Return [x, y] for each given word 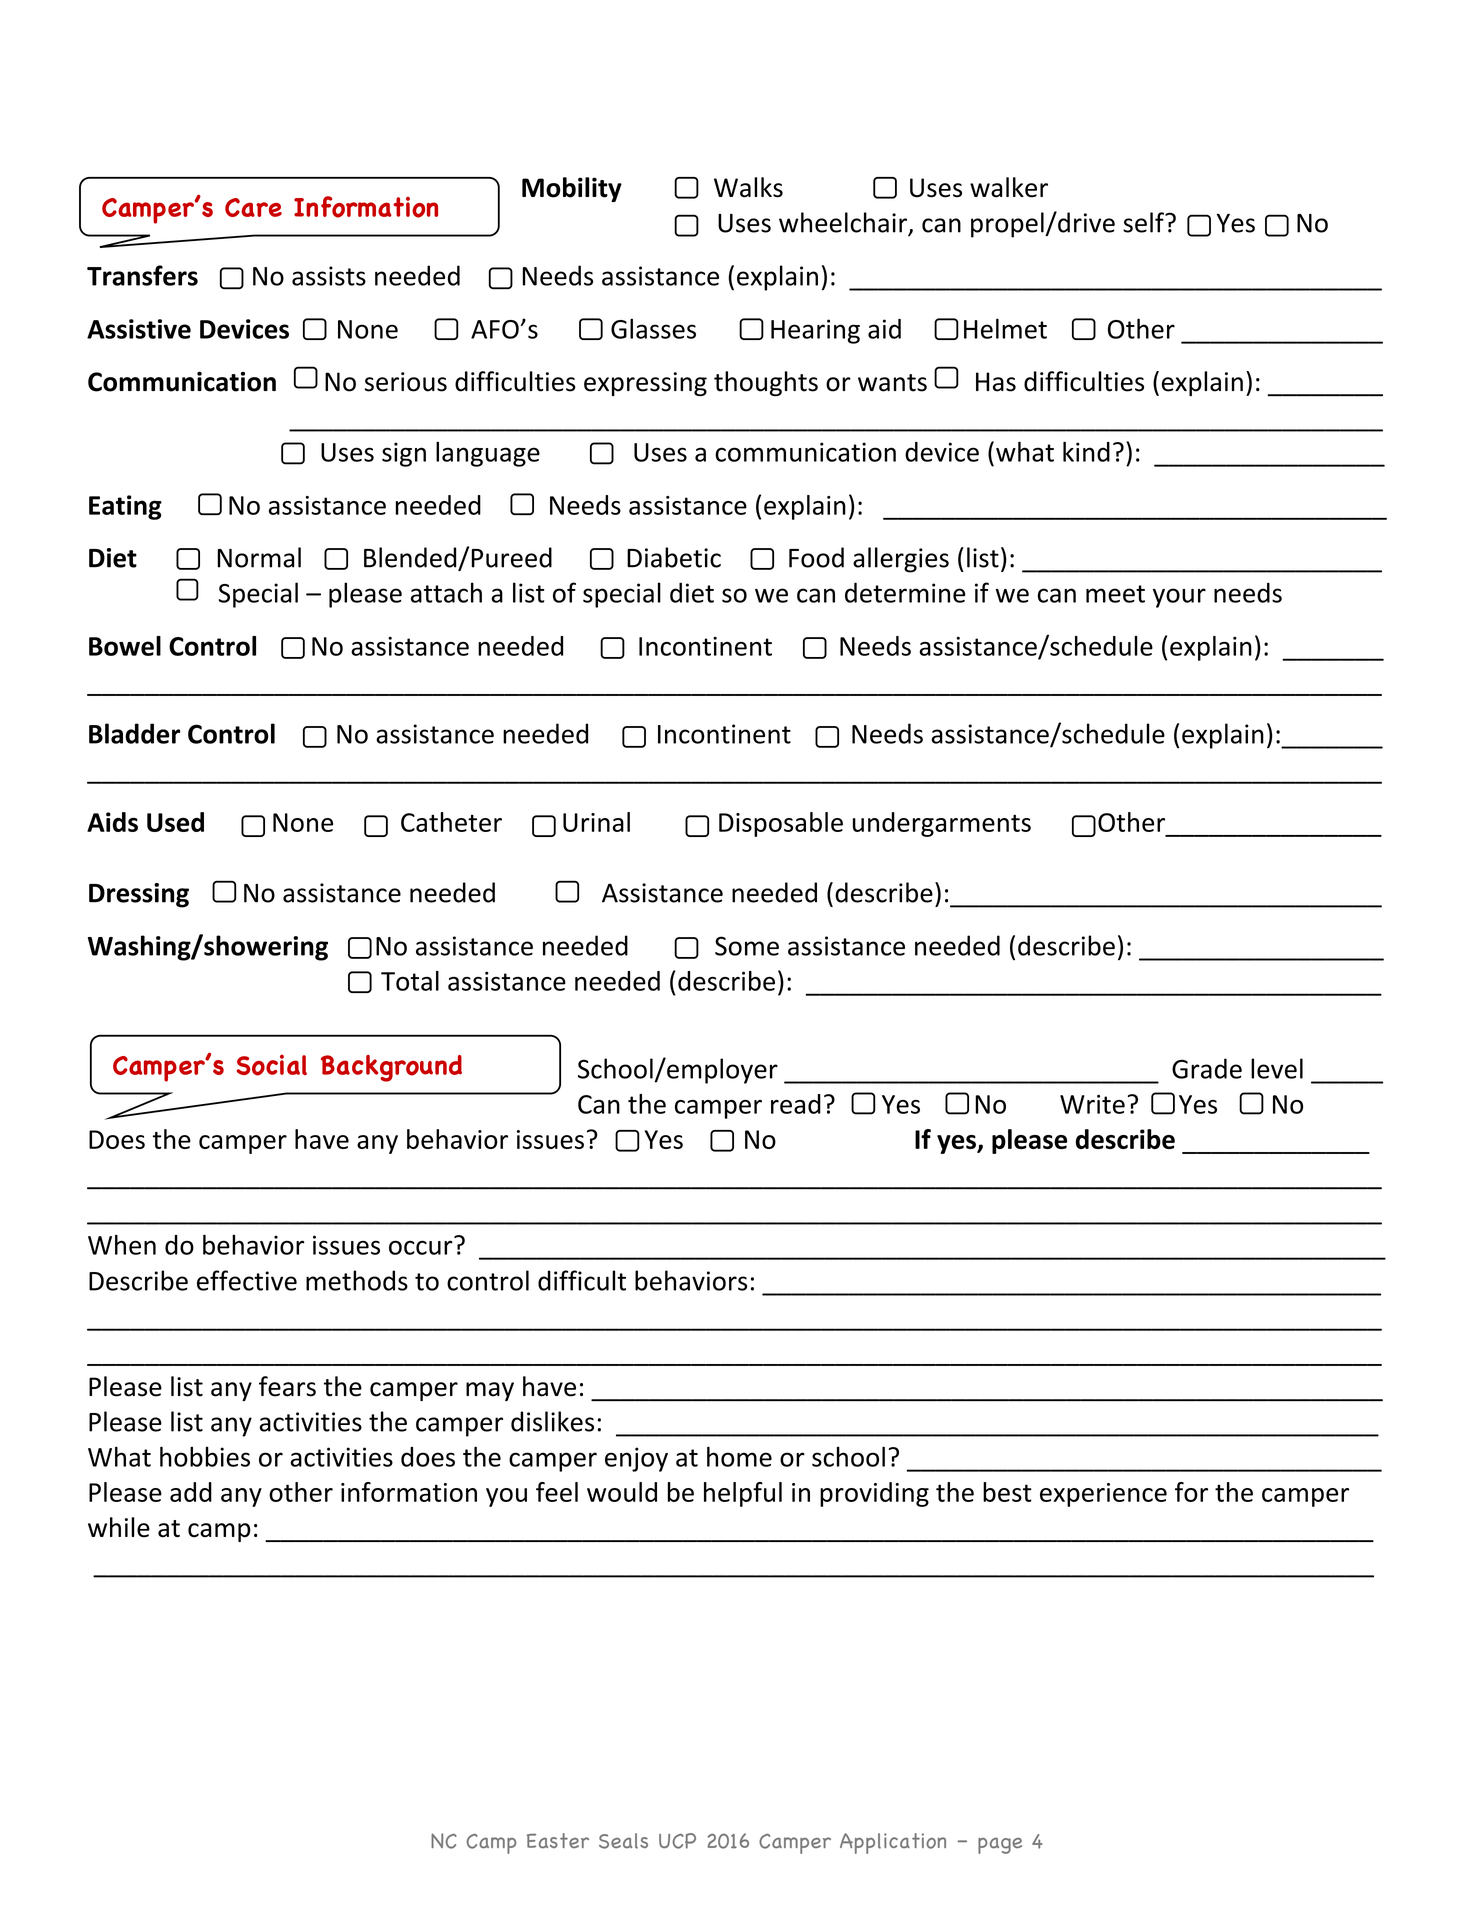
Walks [748, 187]
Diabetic [674, 557]
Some [747, 946]
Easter [558, 1840]
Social [272, 1065]
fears [287, 1386]
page [1000, 1846]
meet [1115, 594]
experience [1103, 1495]
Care [253, 207]
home [739, 1456]
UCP [677, 1841]
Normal [259, 557]
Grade [1207, 1068]
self [1144, 222]
